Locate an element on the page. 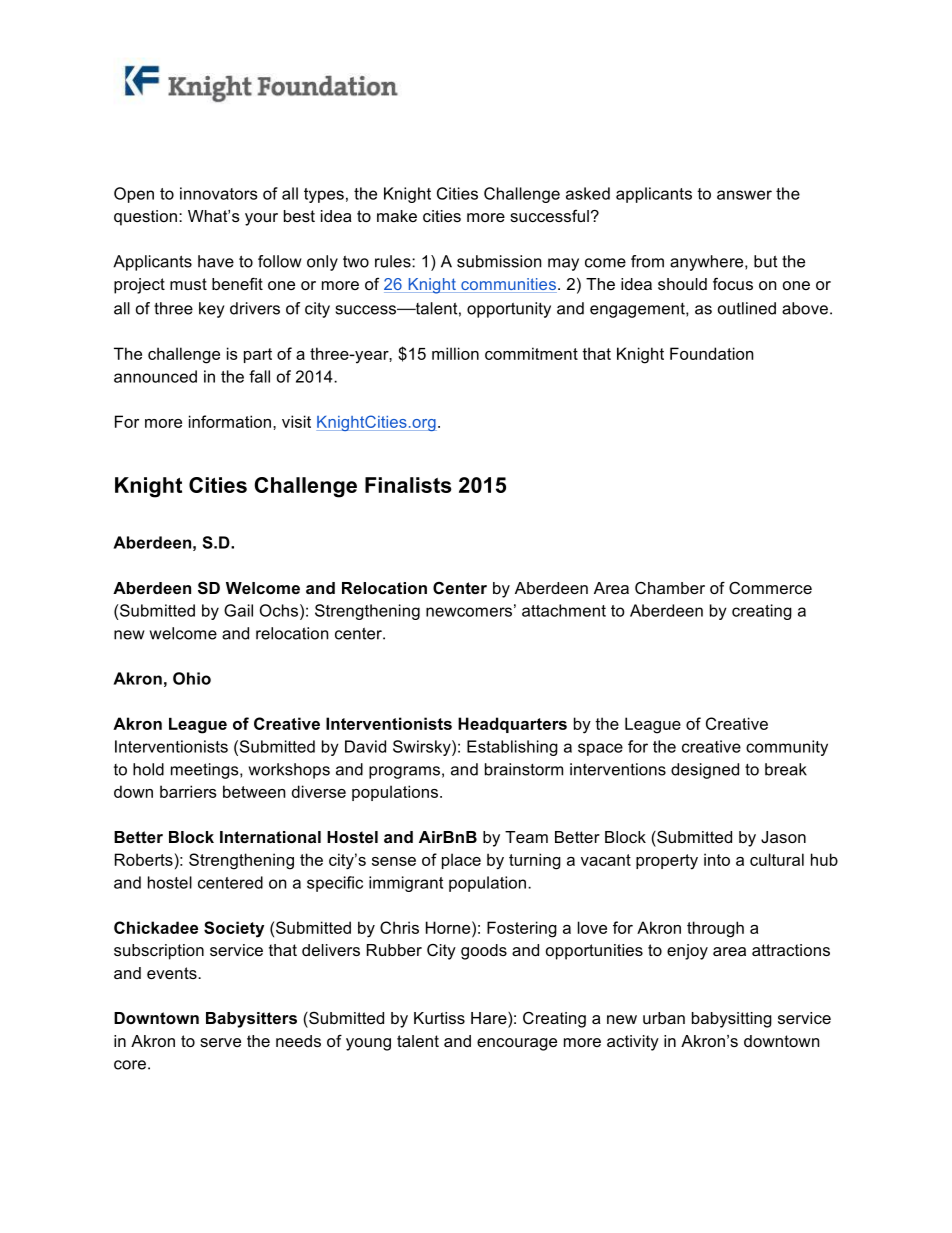 The image size is (952, 1233). babysitting is located at coordinates (732, 1020).
